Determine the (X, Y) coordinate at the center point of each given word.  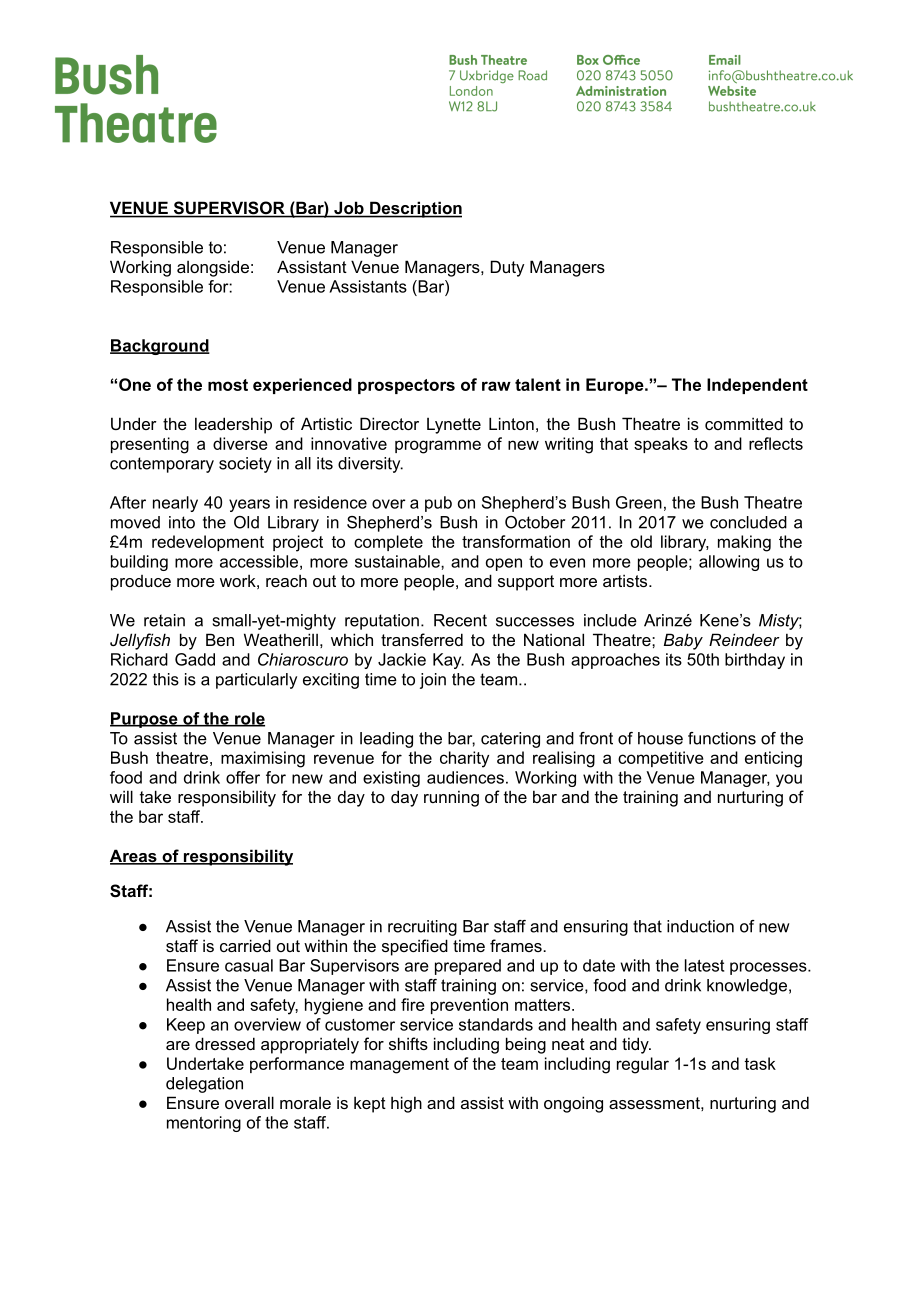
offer (243, 777)
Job (349, 209)
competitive (661, 759)
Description (415, 209)
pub (438, 504)
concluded (748, 522)
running (451, 798)
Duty (507, 268)
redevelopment (208, 543)
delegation (204, 1085)
